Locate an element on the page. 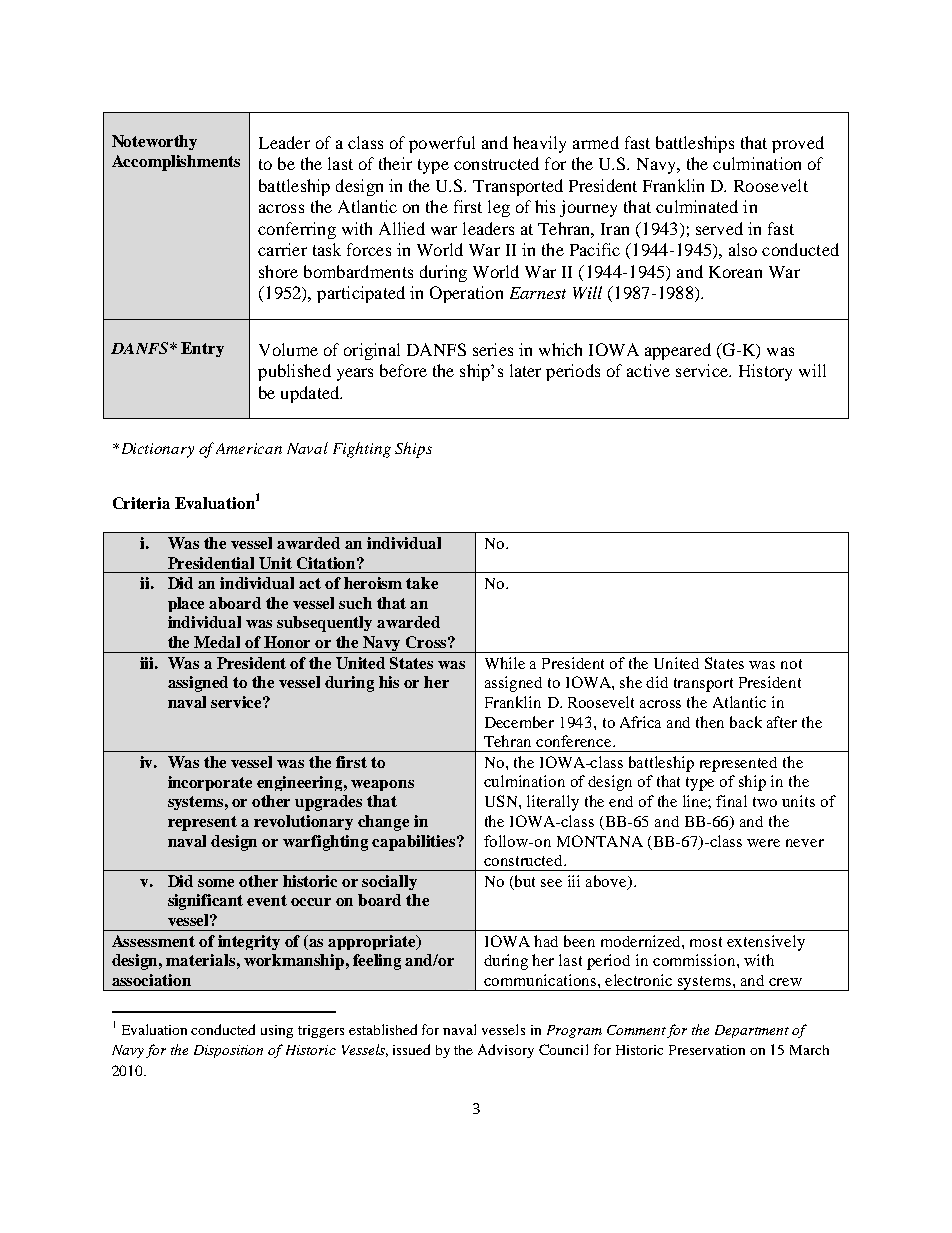 This document has height=1233, width=952. series is located at coordinates (493, 349).
